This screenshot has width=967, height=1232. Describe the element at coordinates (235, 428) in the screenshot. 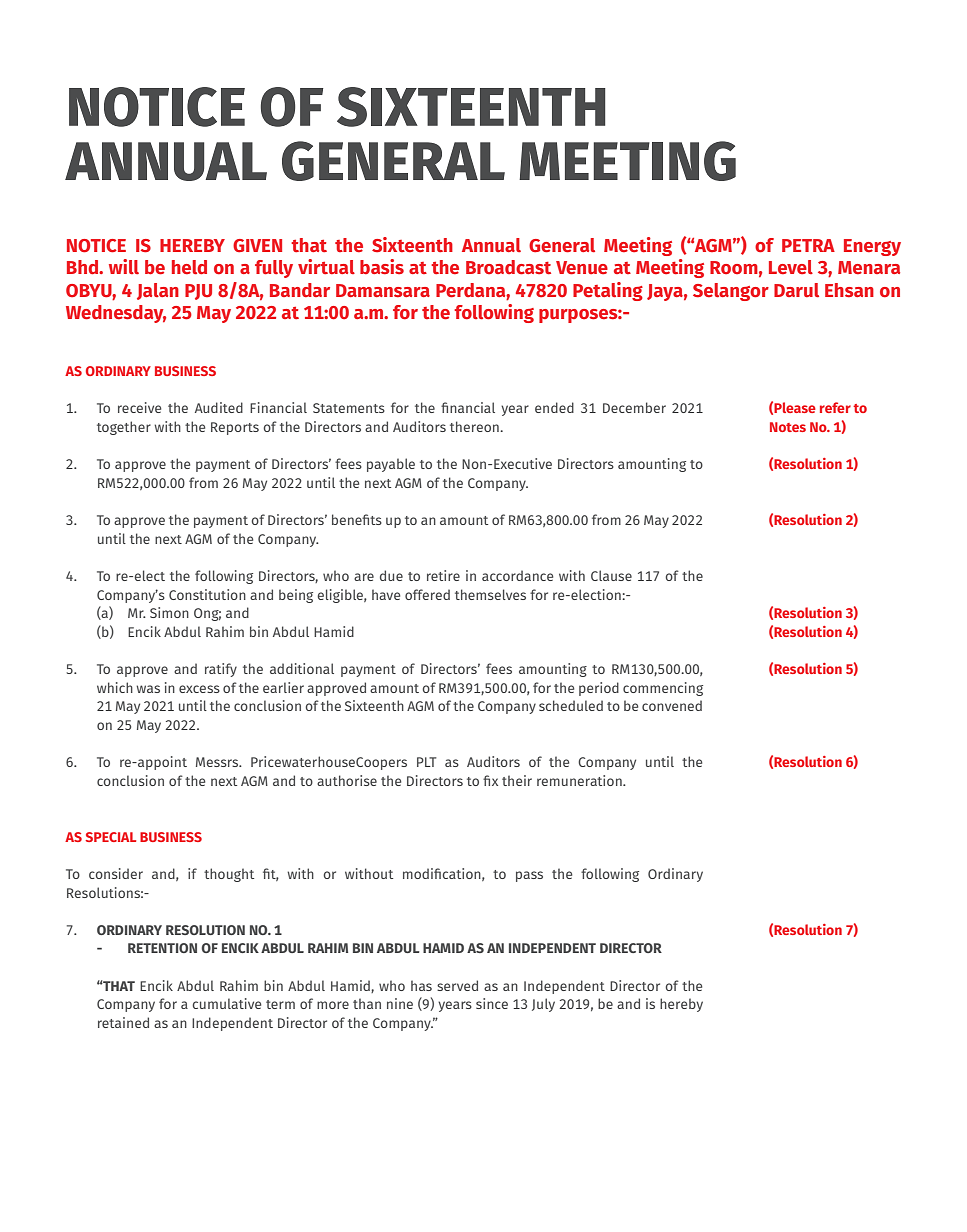

I see `Reports` at that location.
